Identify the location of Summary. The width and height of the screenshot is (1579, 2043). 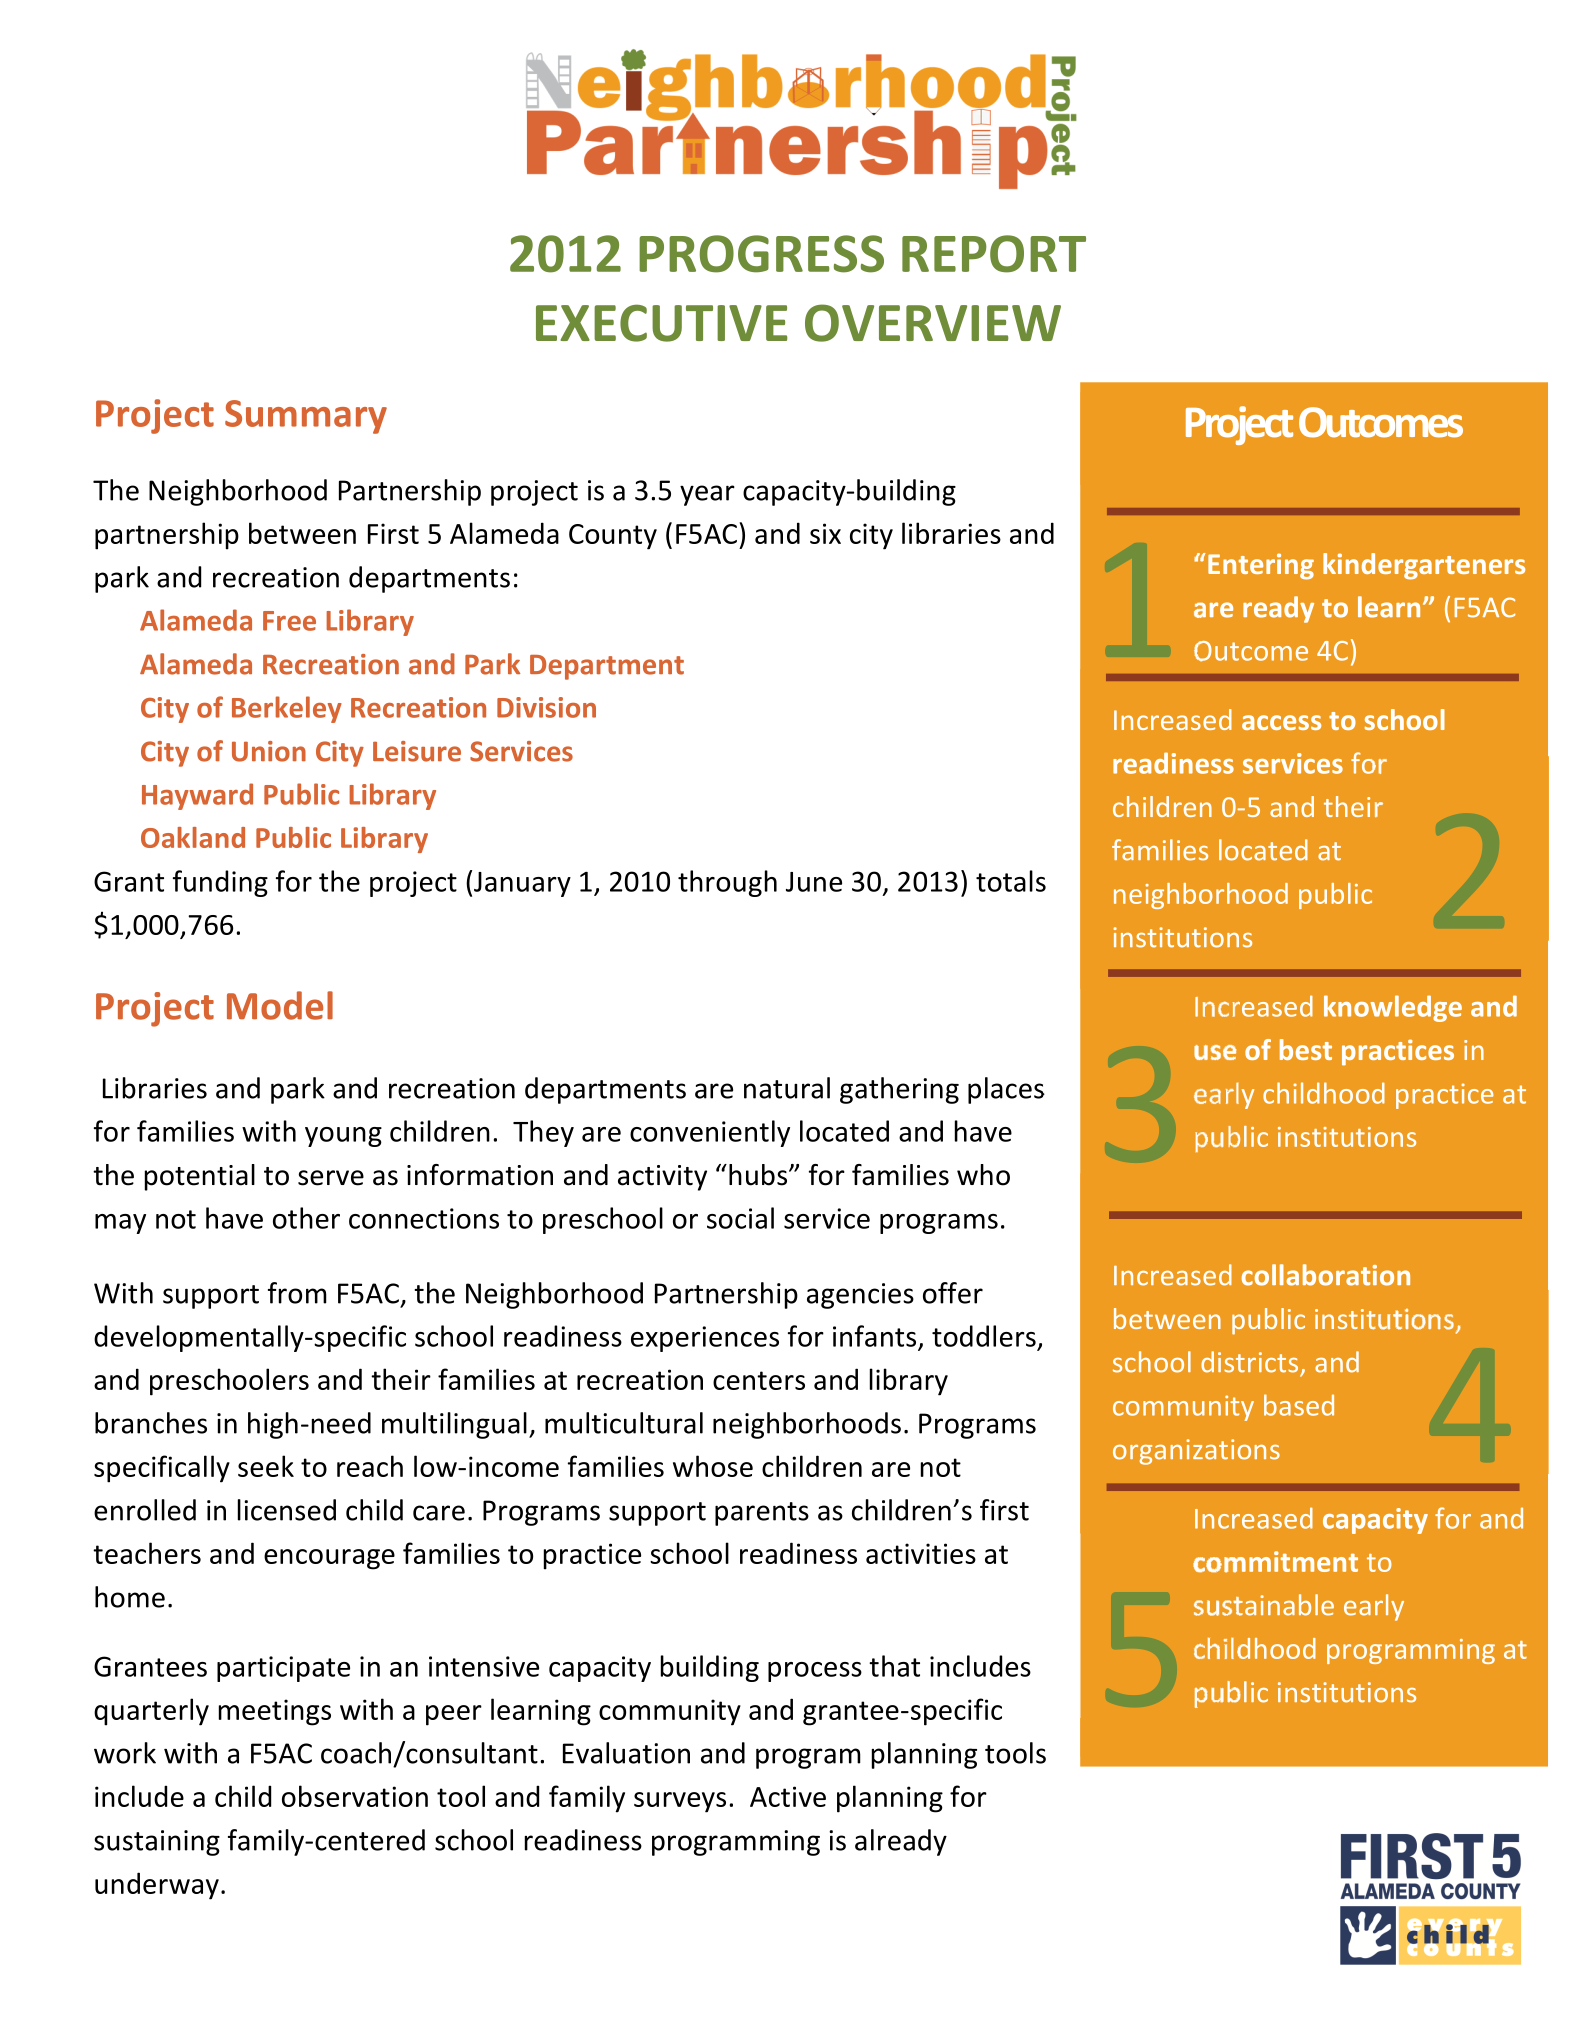
(306, 417).
